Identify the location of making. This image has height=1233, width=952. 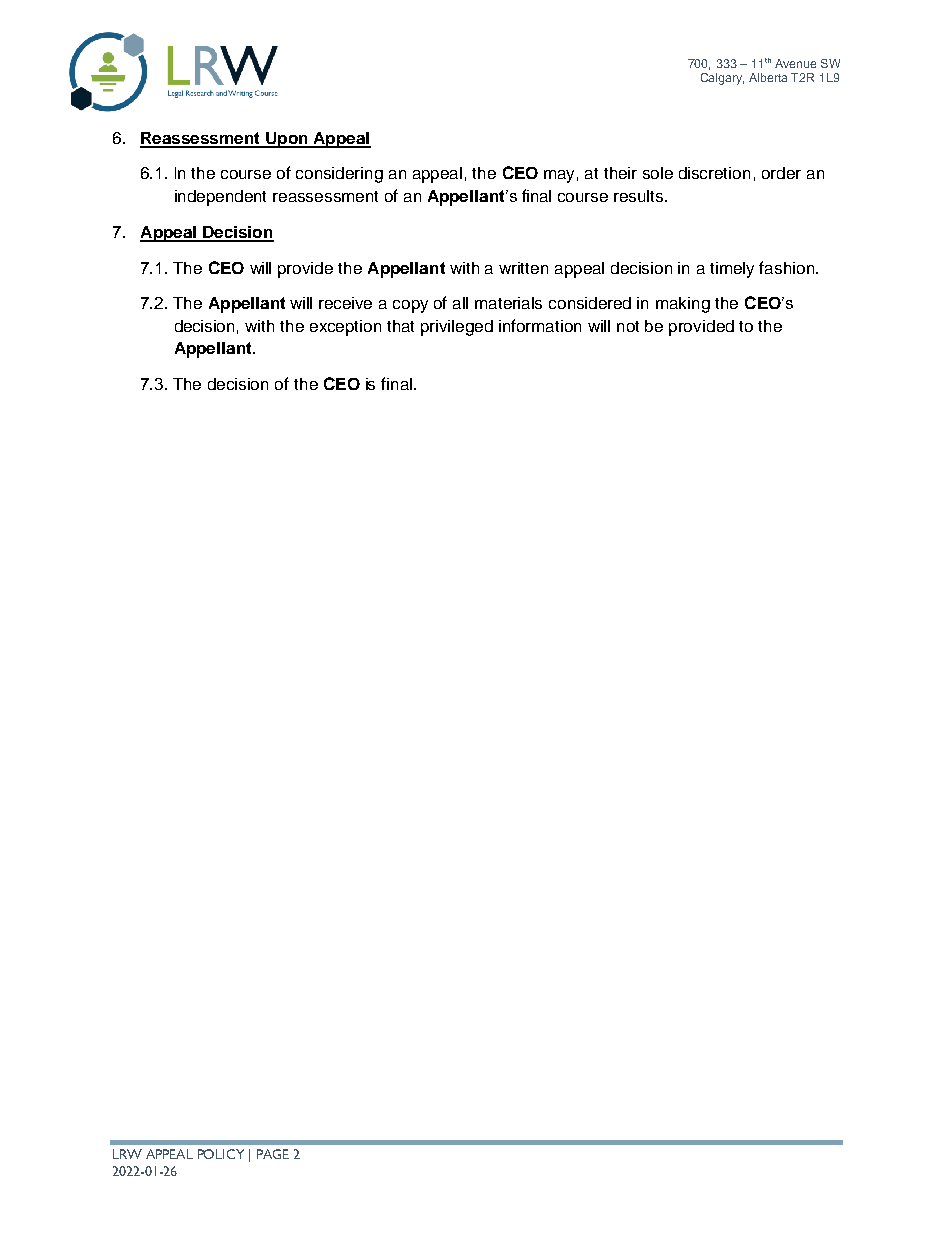
(683, 305).
